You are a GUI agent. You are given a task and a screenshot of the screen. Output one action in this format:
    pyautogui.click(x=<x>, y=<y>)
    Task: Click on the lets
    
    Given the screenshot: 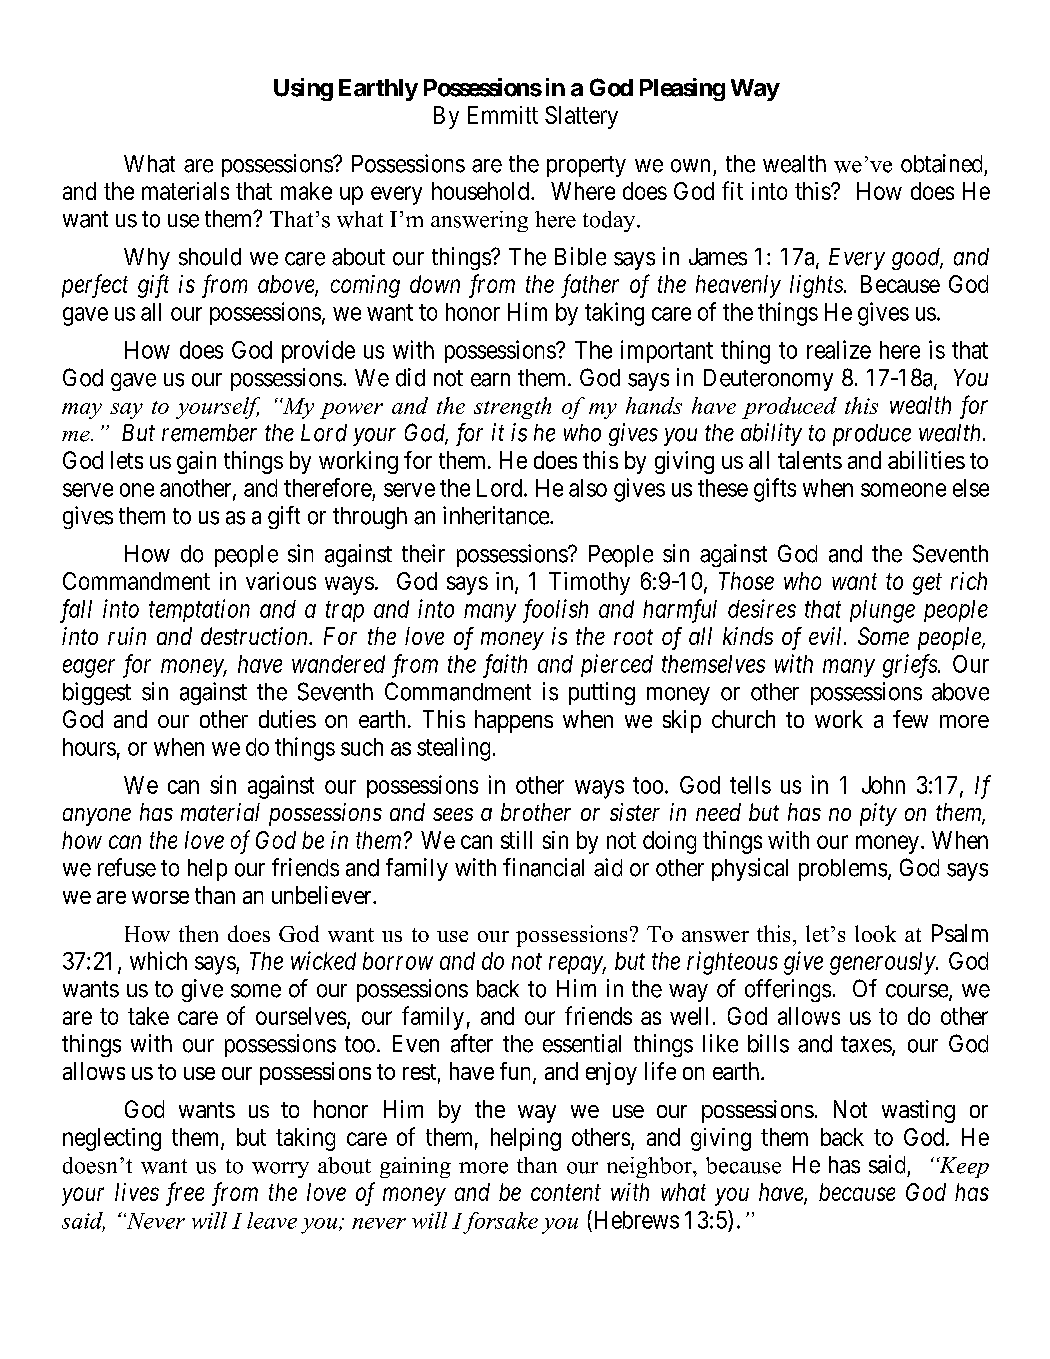 What is the action you would take?
    pyautogui.click(x=127, y=460)
